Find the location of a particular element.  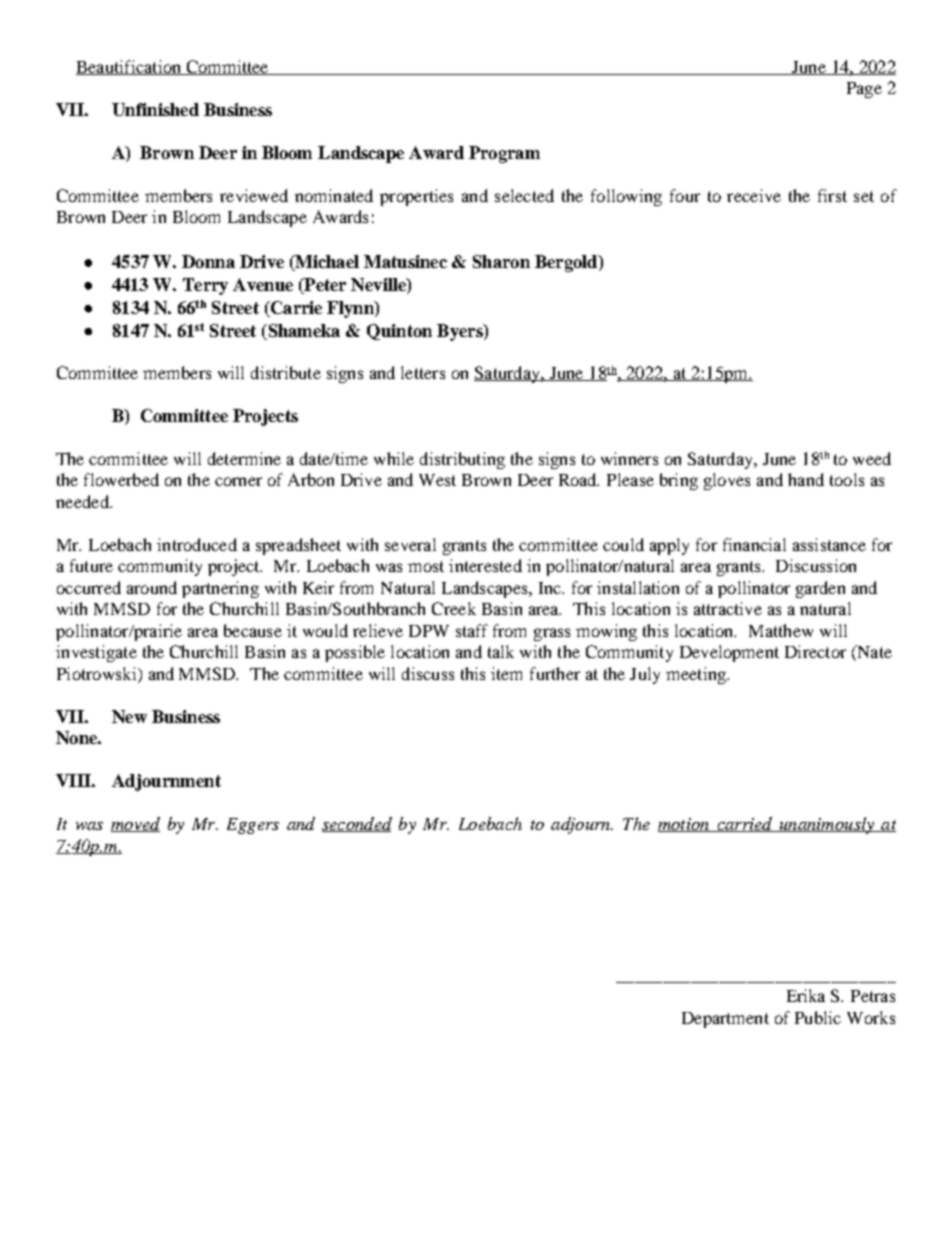

unanimously is located at coordinates (826, 825).
